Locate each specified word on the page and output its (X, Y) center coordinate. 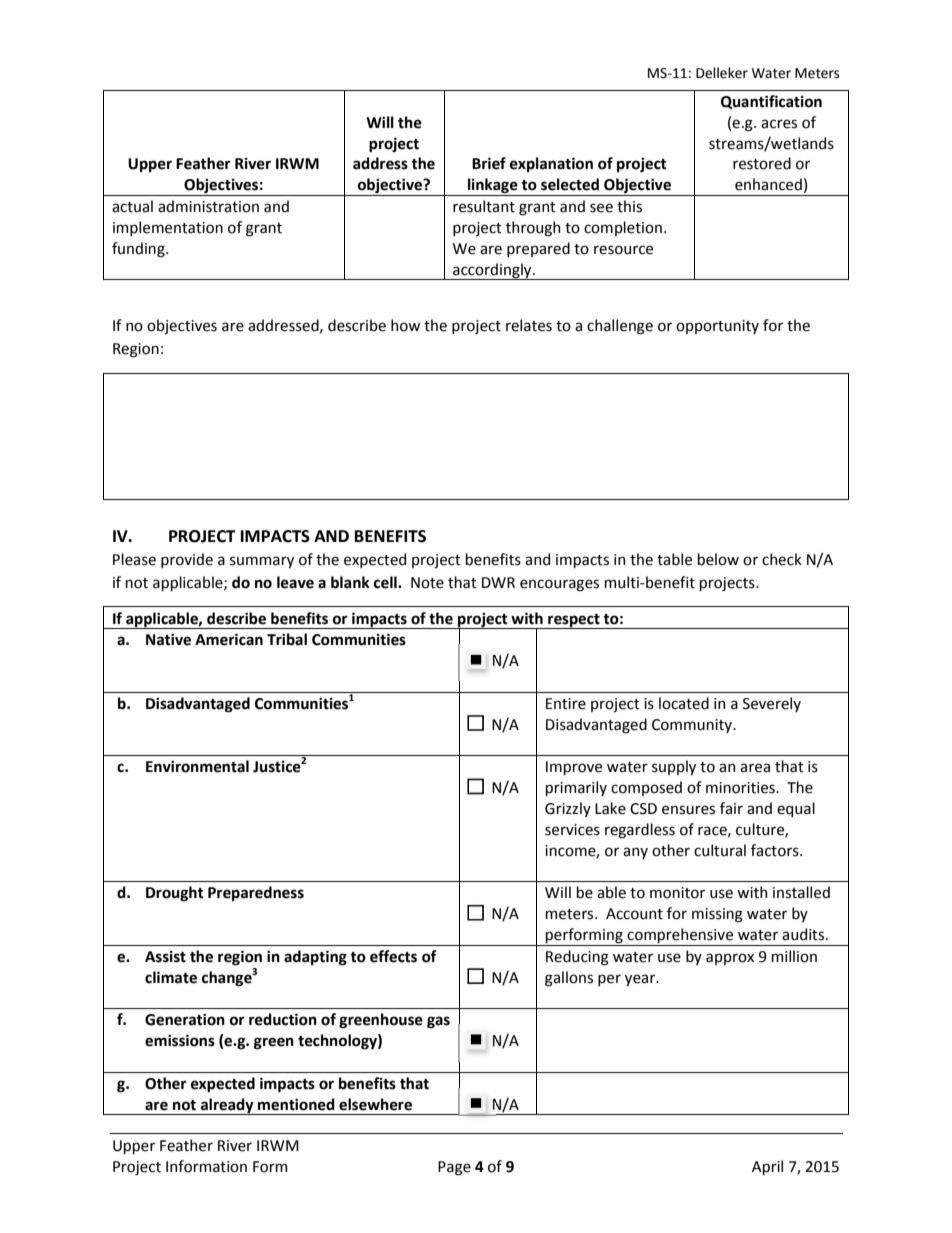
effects (393, 956)
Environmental (197, 766)
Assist (165, 957)
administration (208, 206)
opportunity (717, 327)
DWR (498, 582)
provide (187, 560)
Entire (566, 704)
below (718, 559)
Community (693, 726)
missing (717, 915)
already (227, 1106)
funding (139, 250)
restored (762, 163)
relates (529, 325)
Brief (489, 163)
